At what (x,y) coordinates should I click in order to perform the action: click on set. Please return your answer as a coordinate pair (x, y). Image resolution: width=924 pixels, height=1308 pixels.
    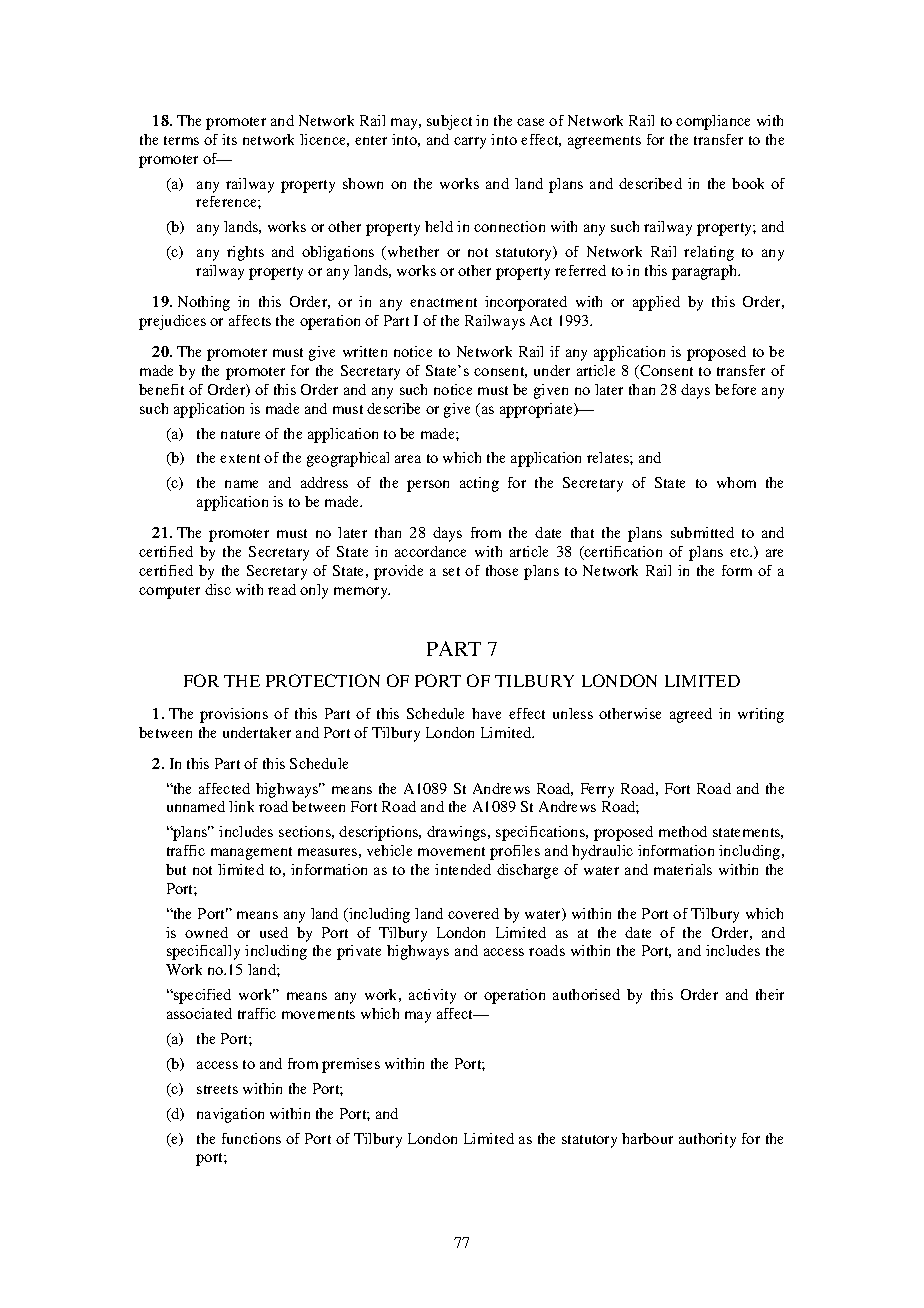
    Looking at the image, I should click on (451, 571).
